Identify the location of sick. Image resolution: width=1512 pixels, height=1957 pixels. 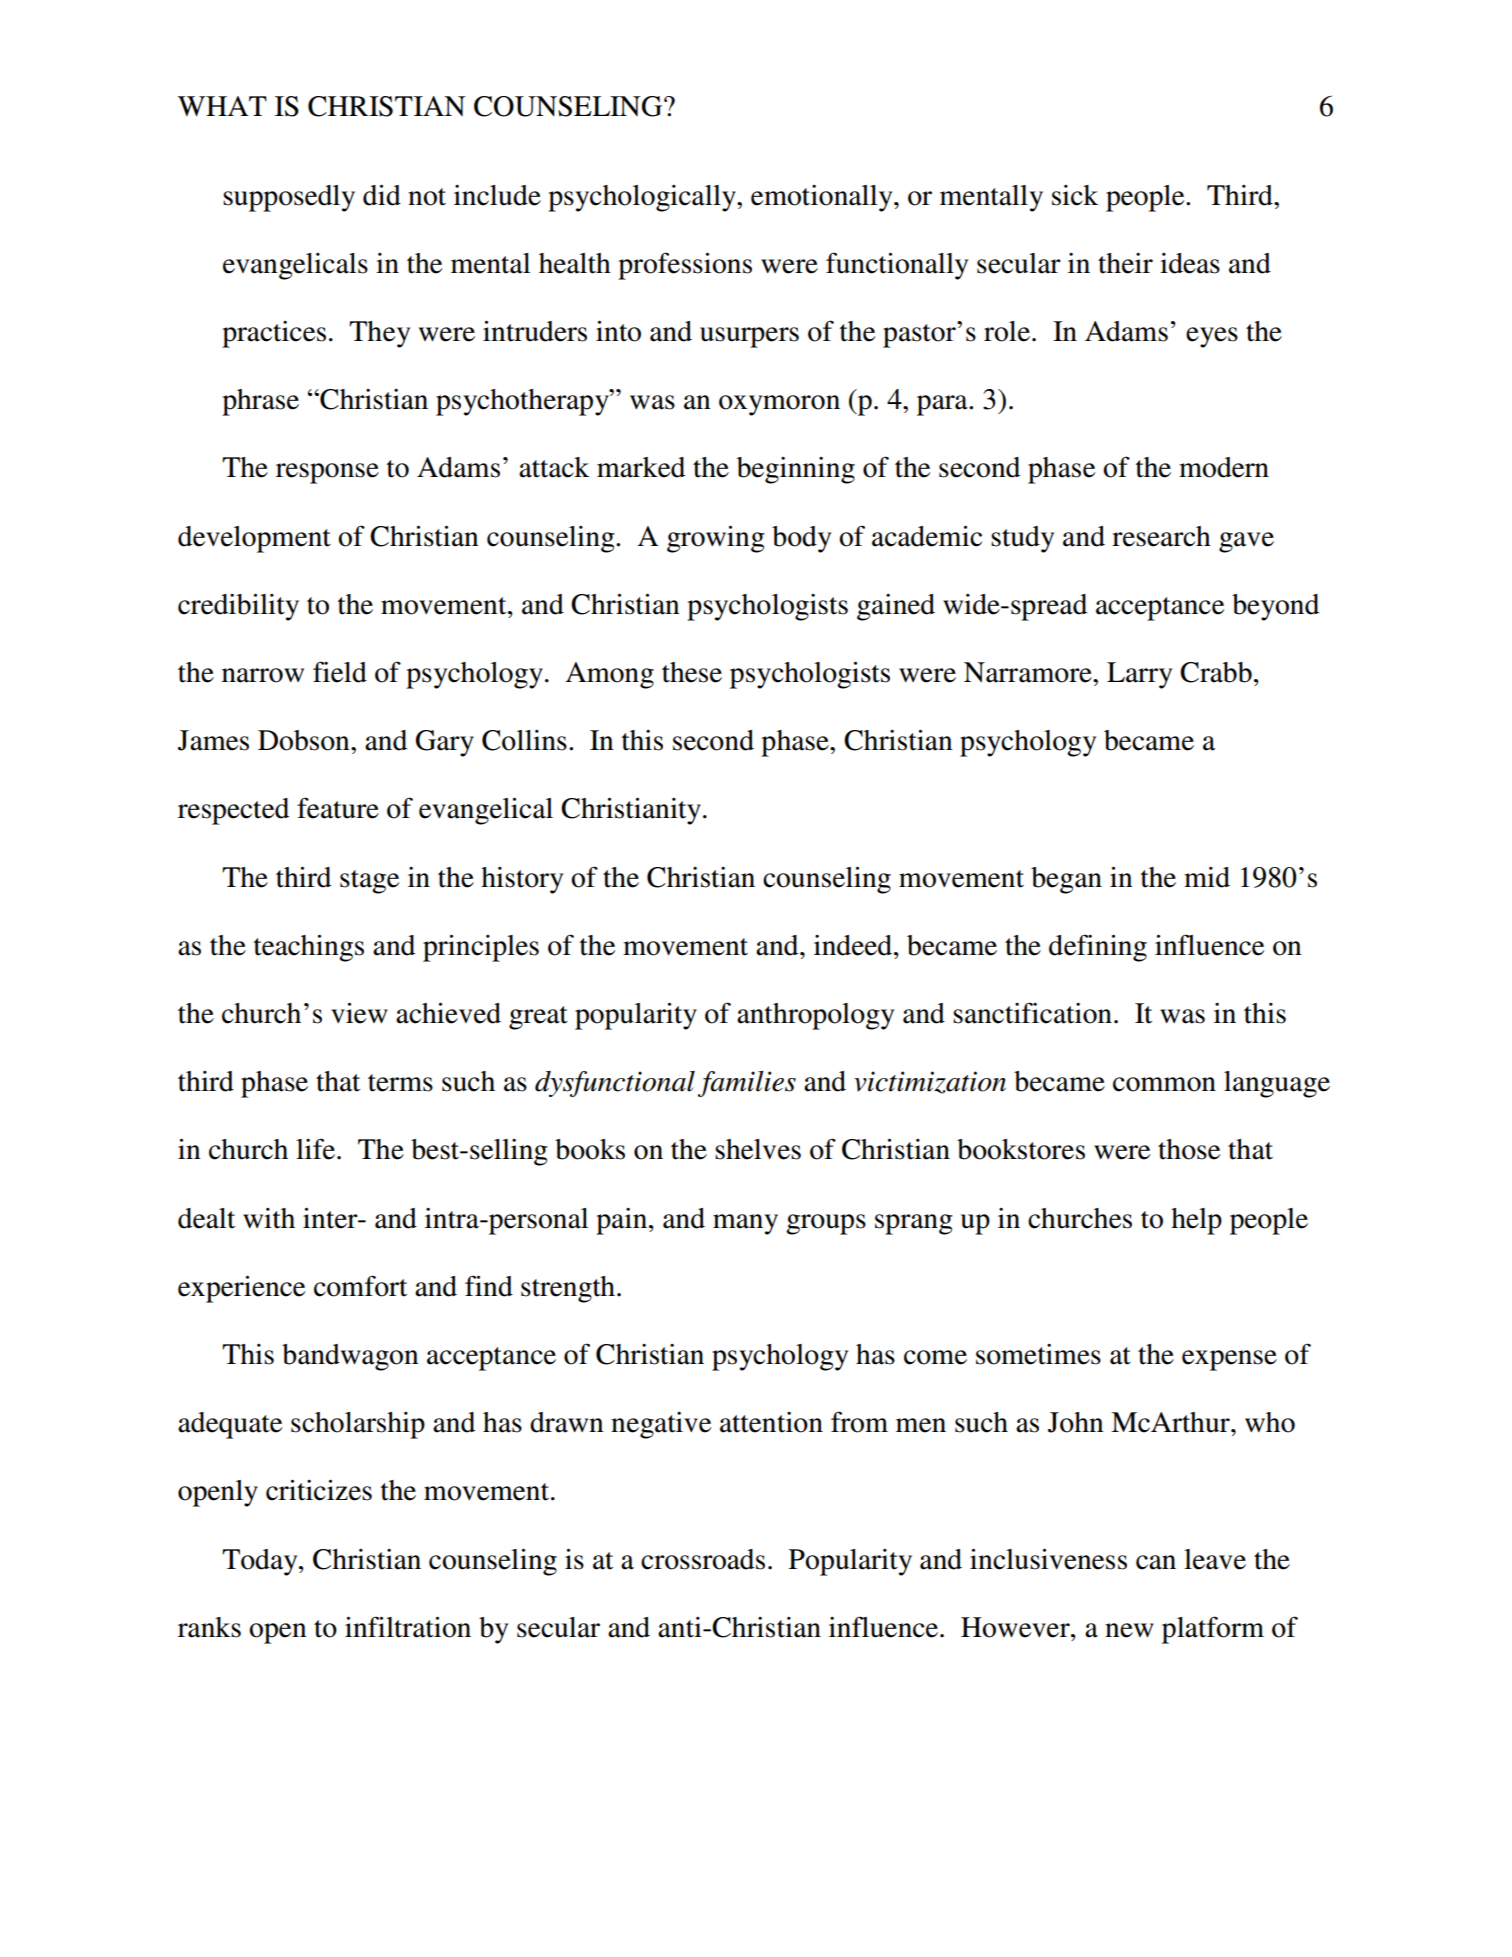
(1075, 195).
